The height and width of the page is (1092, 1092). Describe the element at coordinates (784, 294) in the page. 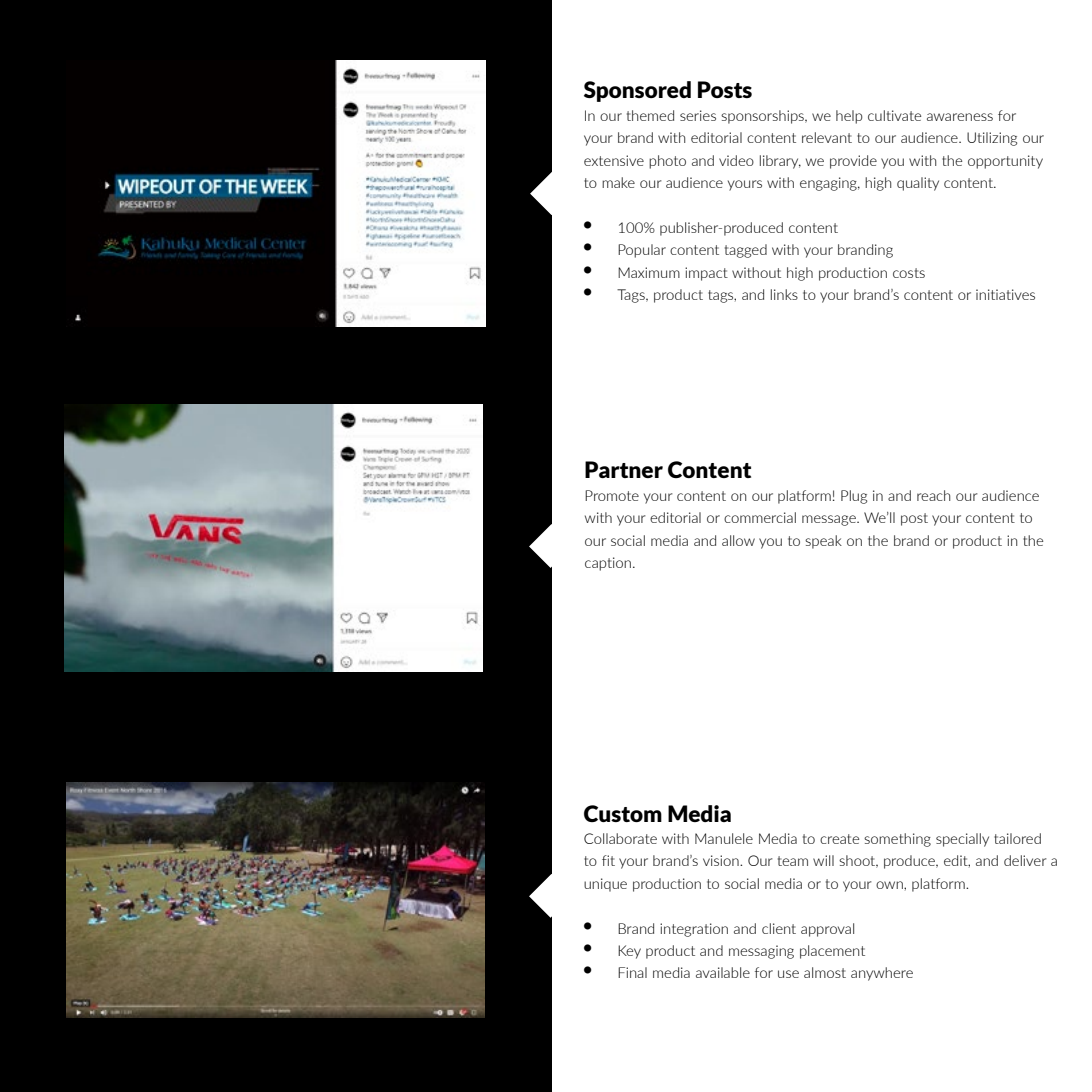

I see `links` at that location.
